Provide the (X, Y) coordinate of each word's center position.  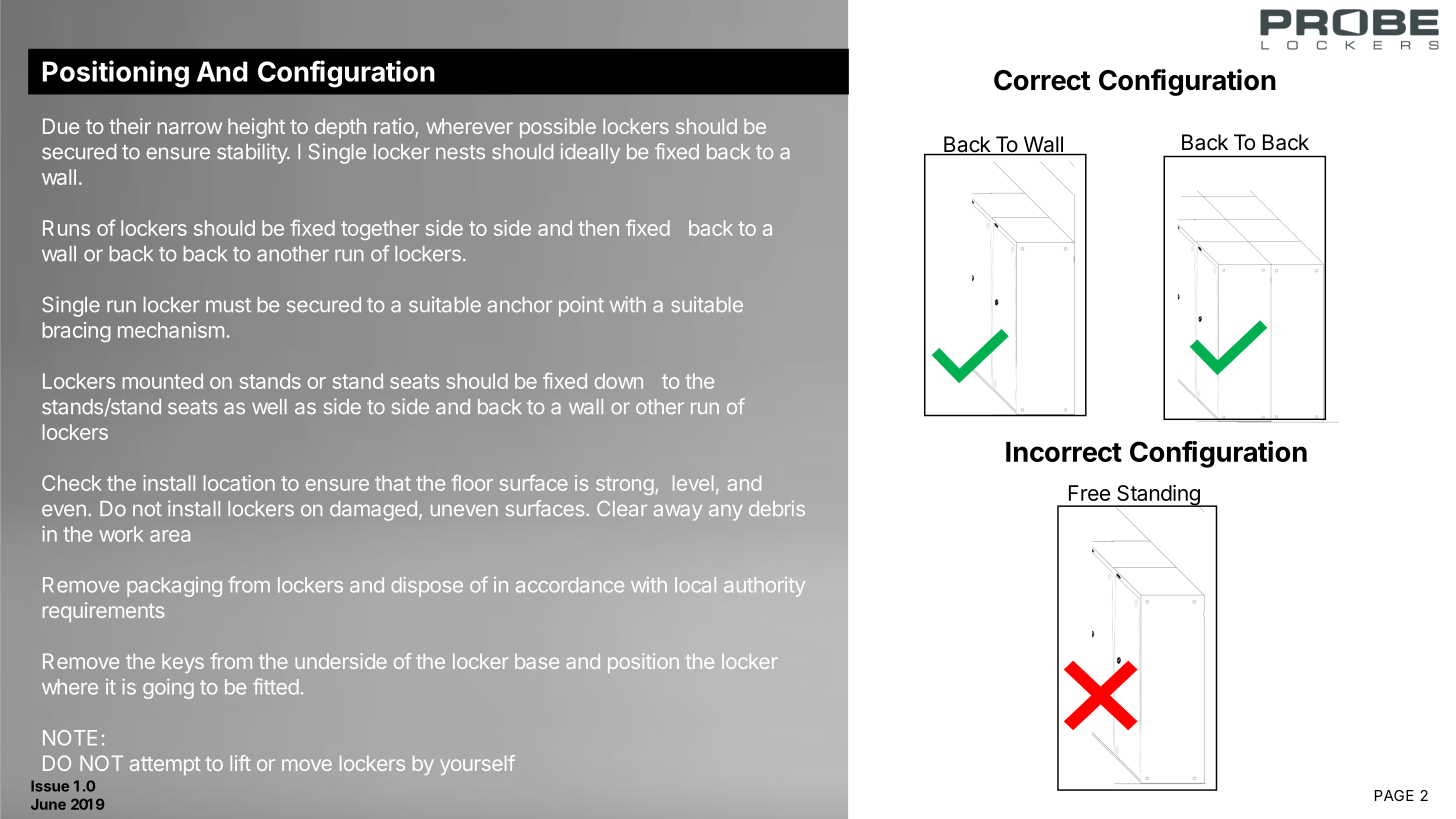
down (619, 381)
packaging (174, 587)
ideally (590, 153)
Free (1089, 493)
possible (558, 128)
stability (253, 153)
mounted (163, 381)
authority (764, 587)
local (695, 585)
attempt (165, 766)
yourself (477, 765)
